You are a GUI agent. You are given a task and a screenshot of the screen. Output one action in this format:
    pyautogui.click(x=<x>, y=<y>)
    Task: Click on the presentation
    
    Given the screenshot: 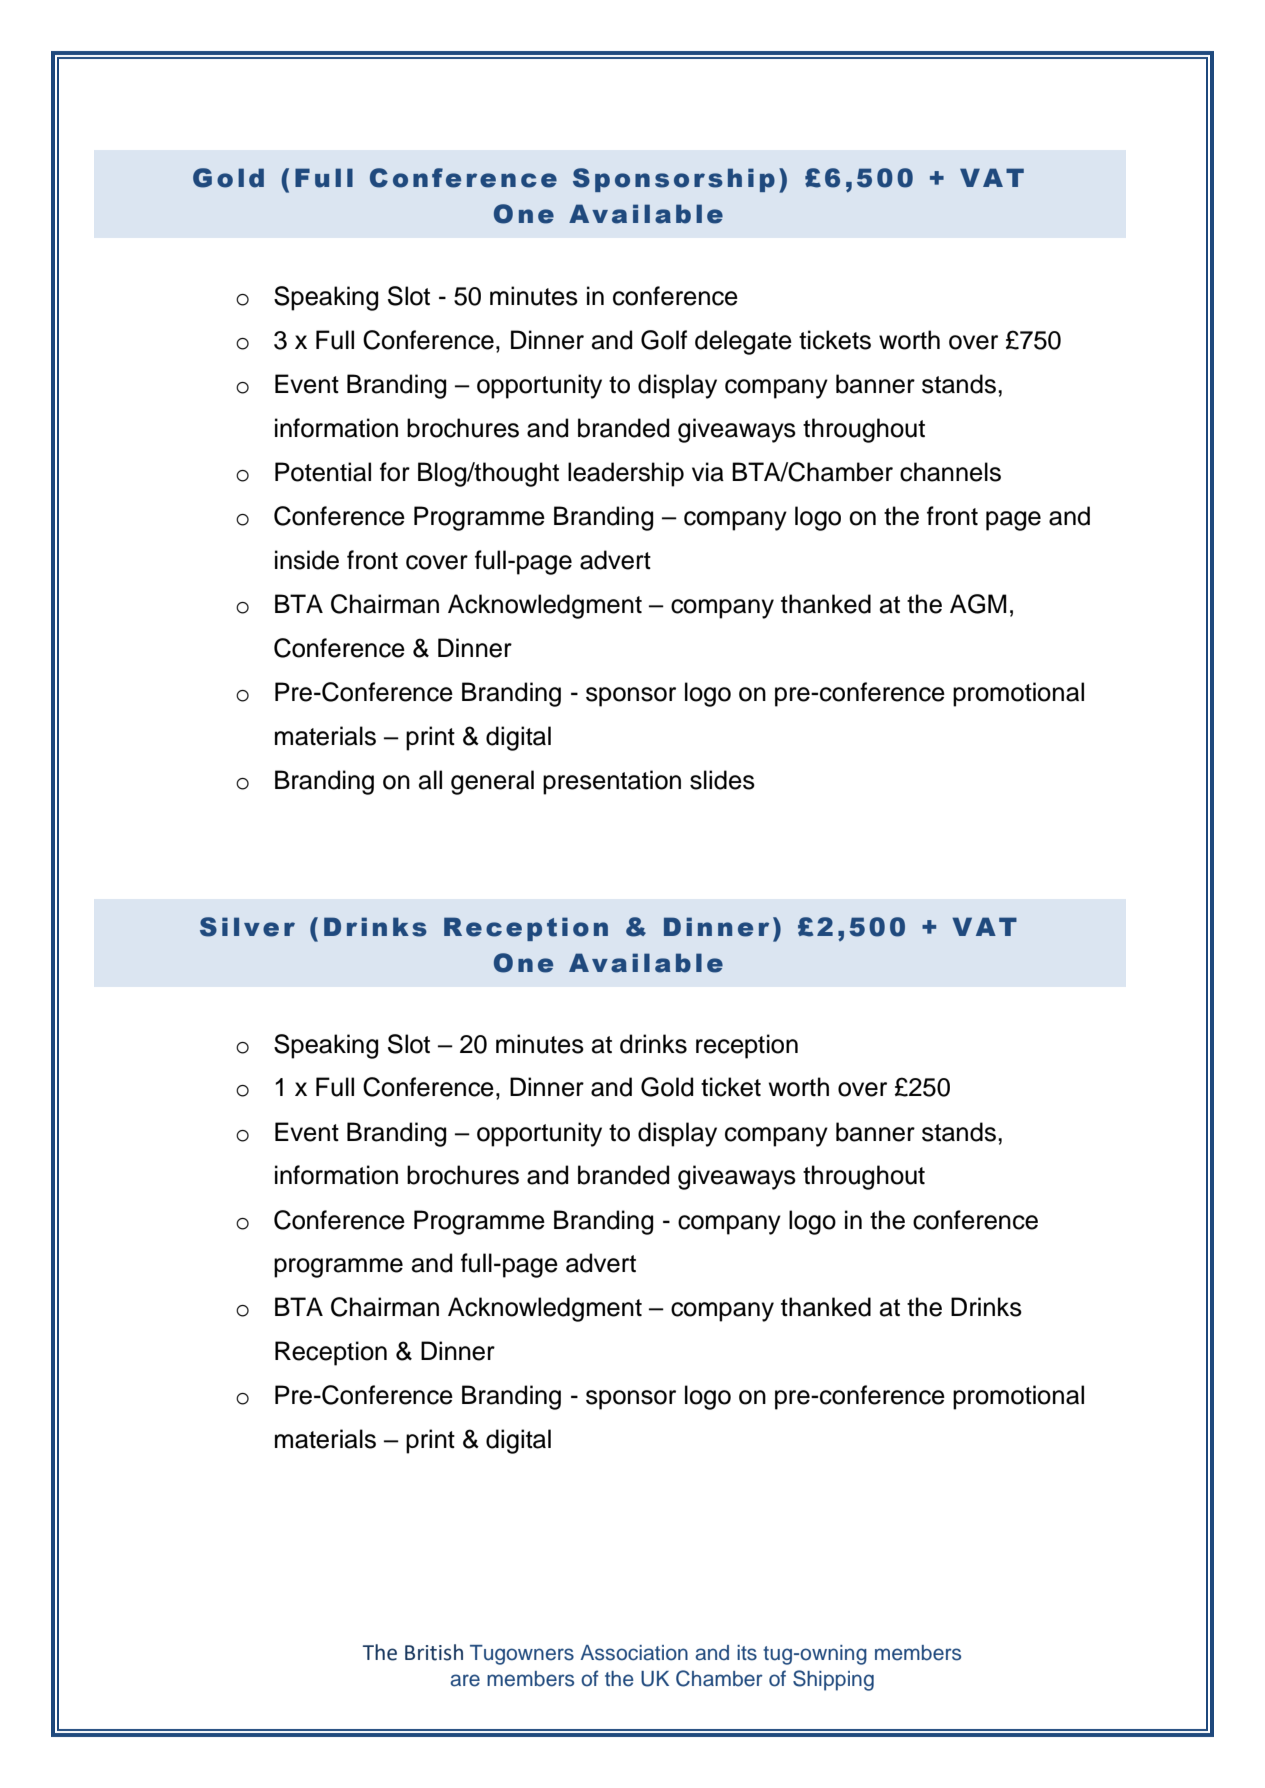 What is the action you would take?
    pyautogui.click(x=612, y=782)
